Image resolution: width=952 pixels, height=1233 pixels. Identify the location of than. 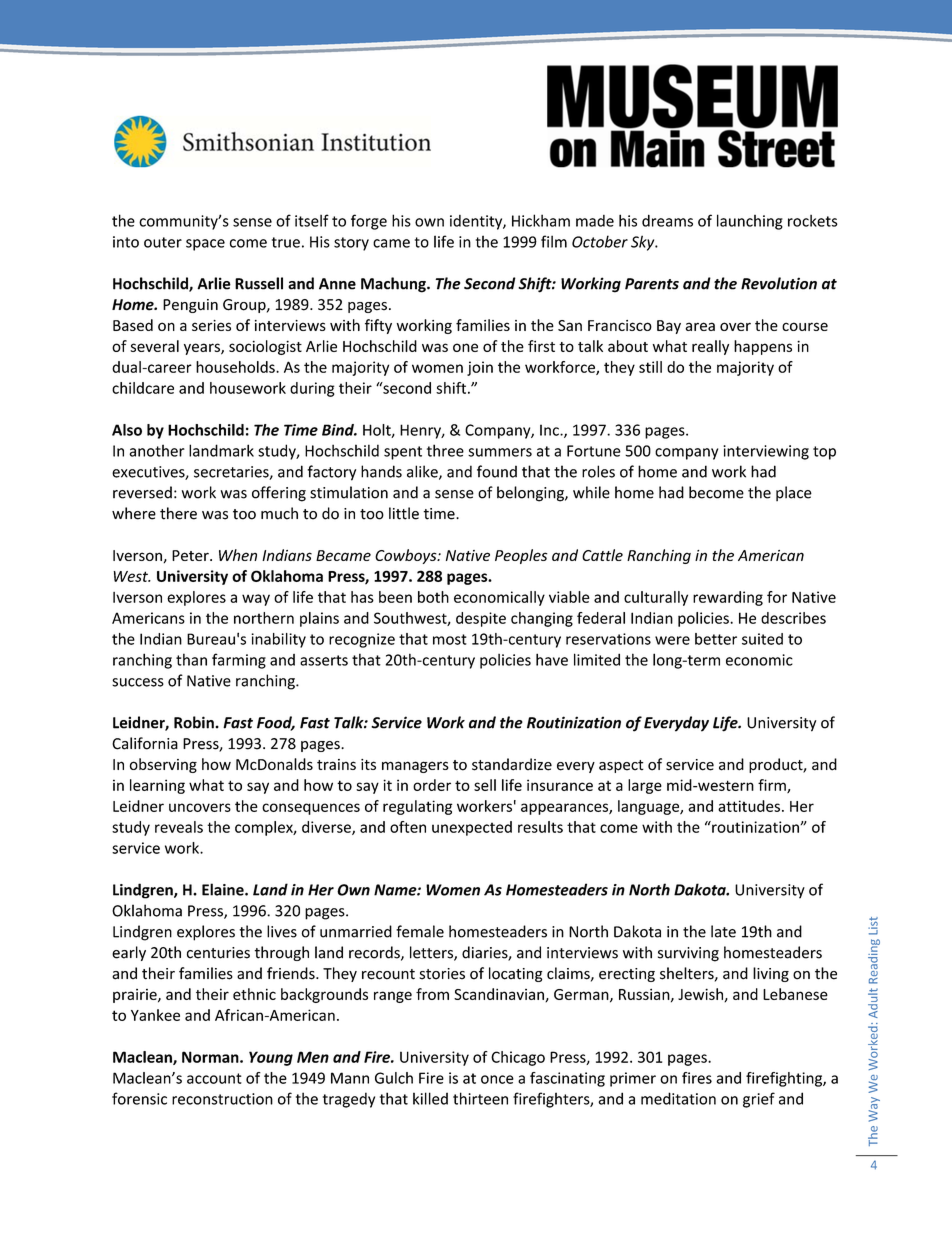
(191, 659).
